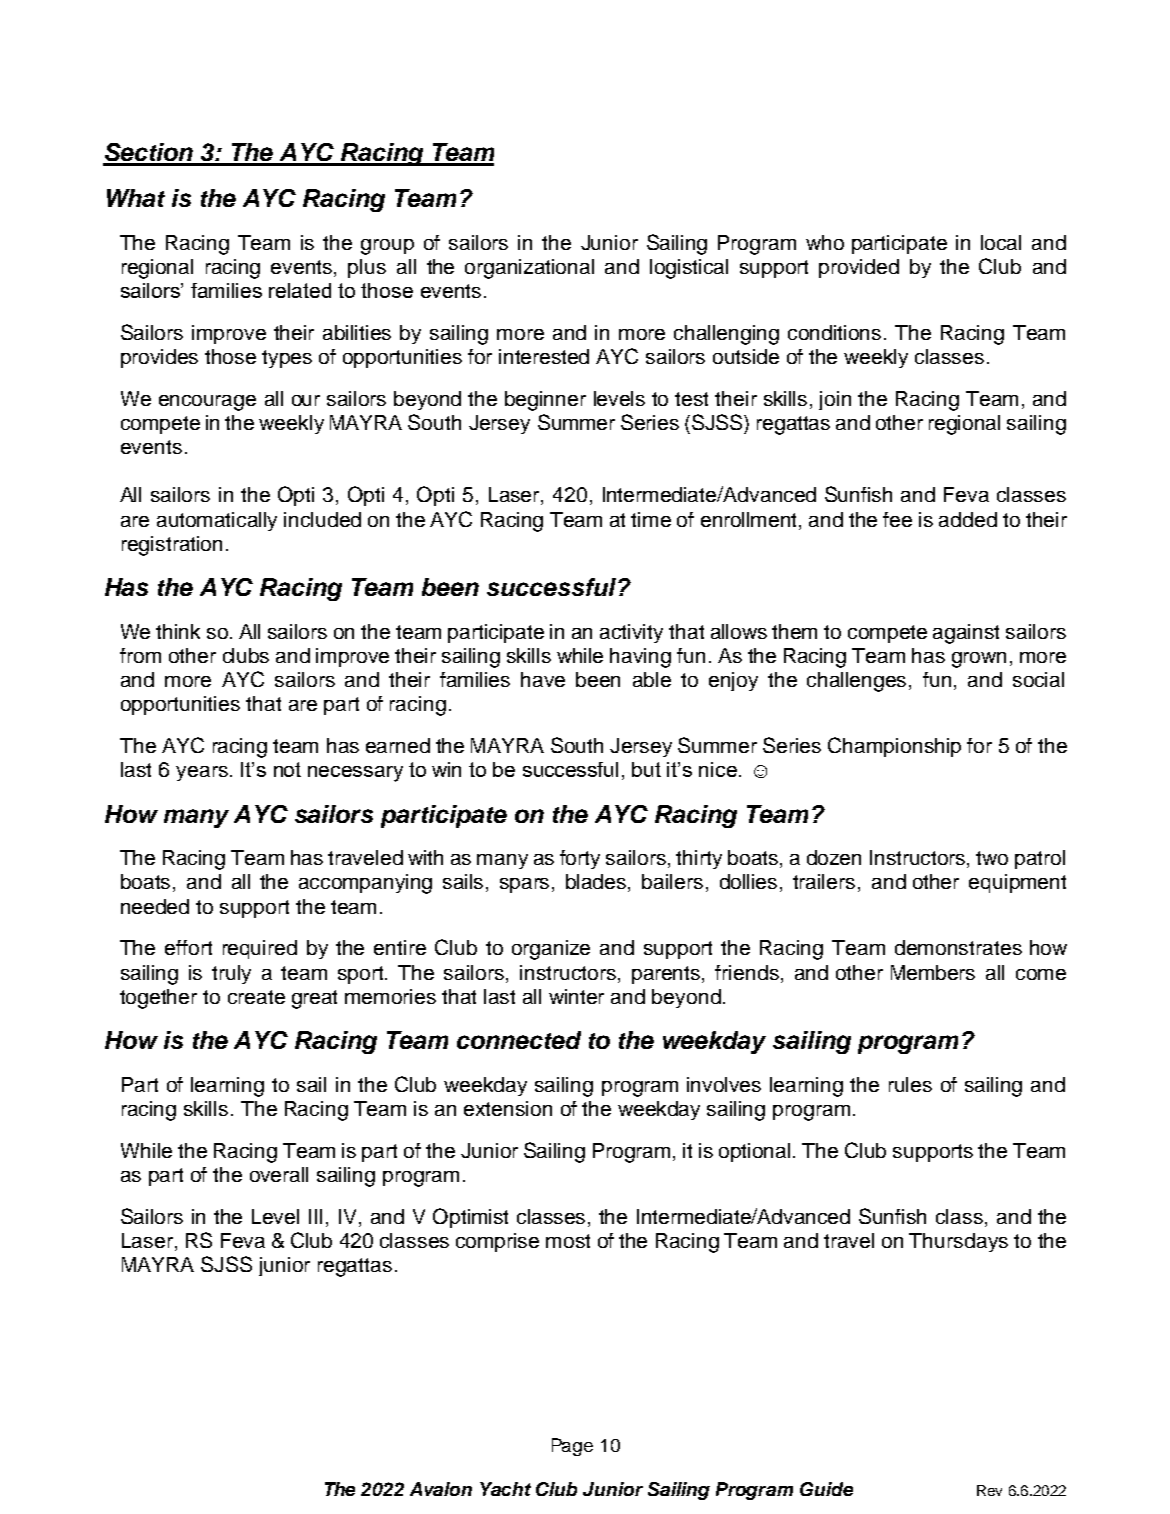 This image has height=1514, width=1170. What do you see at coordinates (519, 1040) in the image?
I see `connected` at bounding box center [519, 1040].
